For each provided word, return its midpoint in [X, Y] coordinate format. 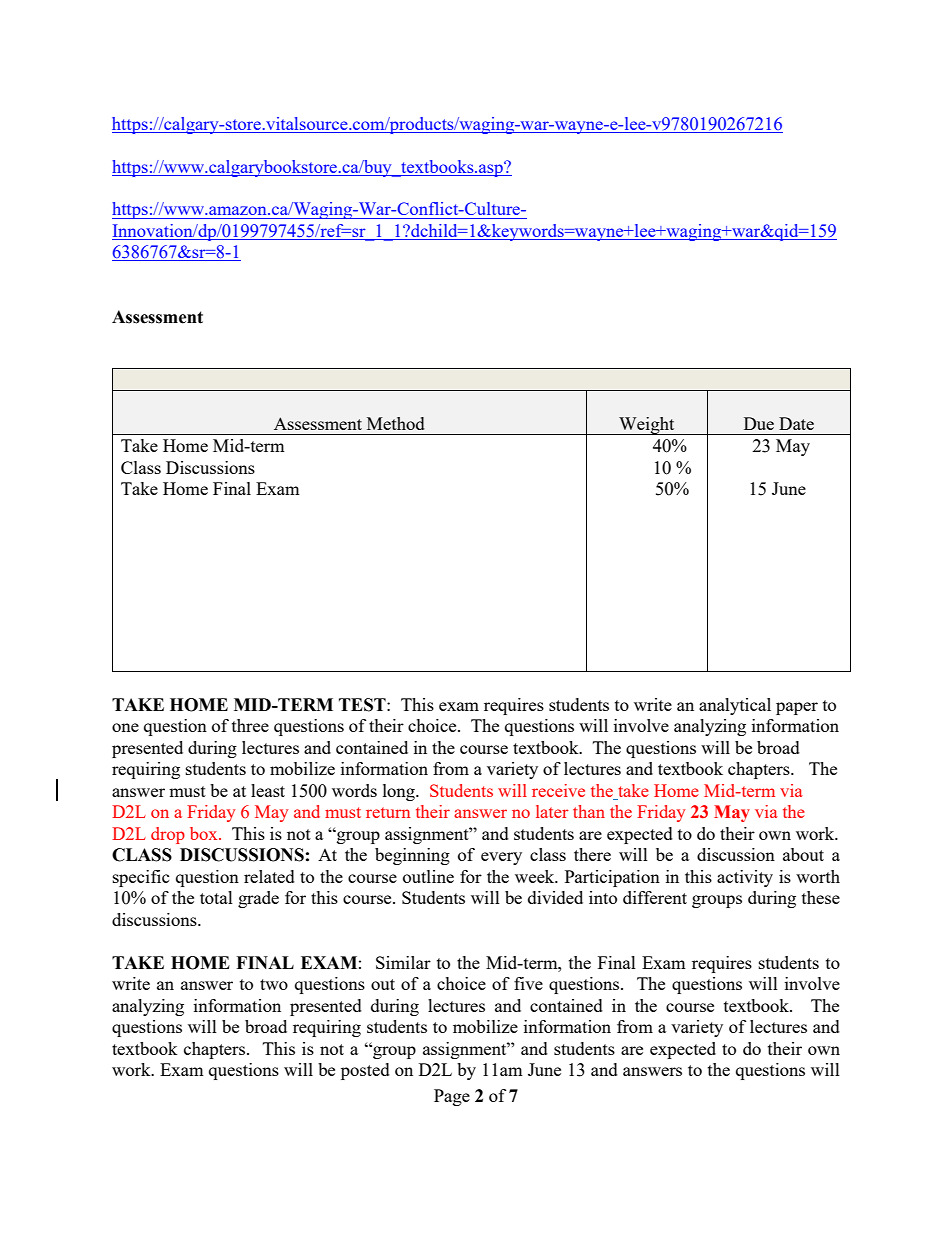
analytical [735, 706]
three [250, 725]
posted [365, 1071]
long [400, 792]
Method [396, 423]
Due [759, 423]
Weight [647, 426]
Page [452, 1097]
